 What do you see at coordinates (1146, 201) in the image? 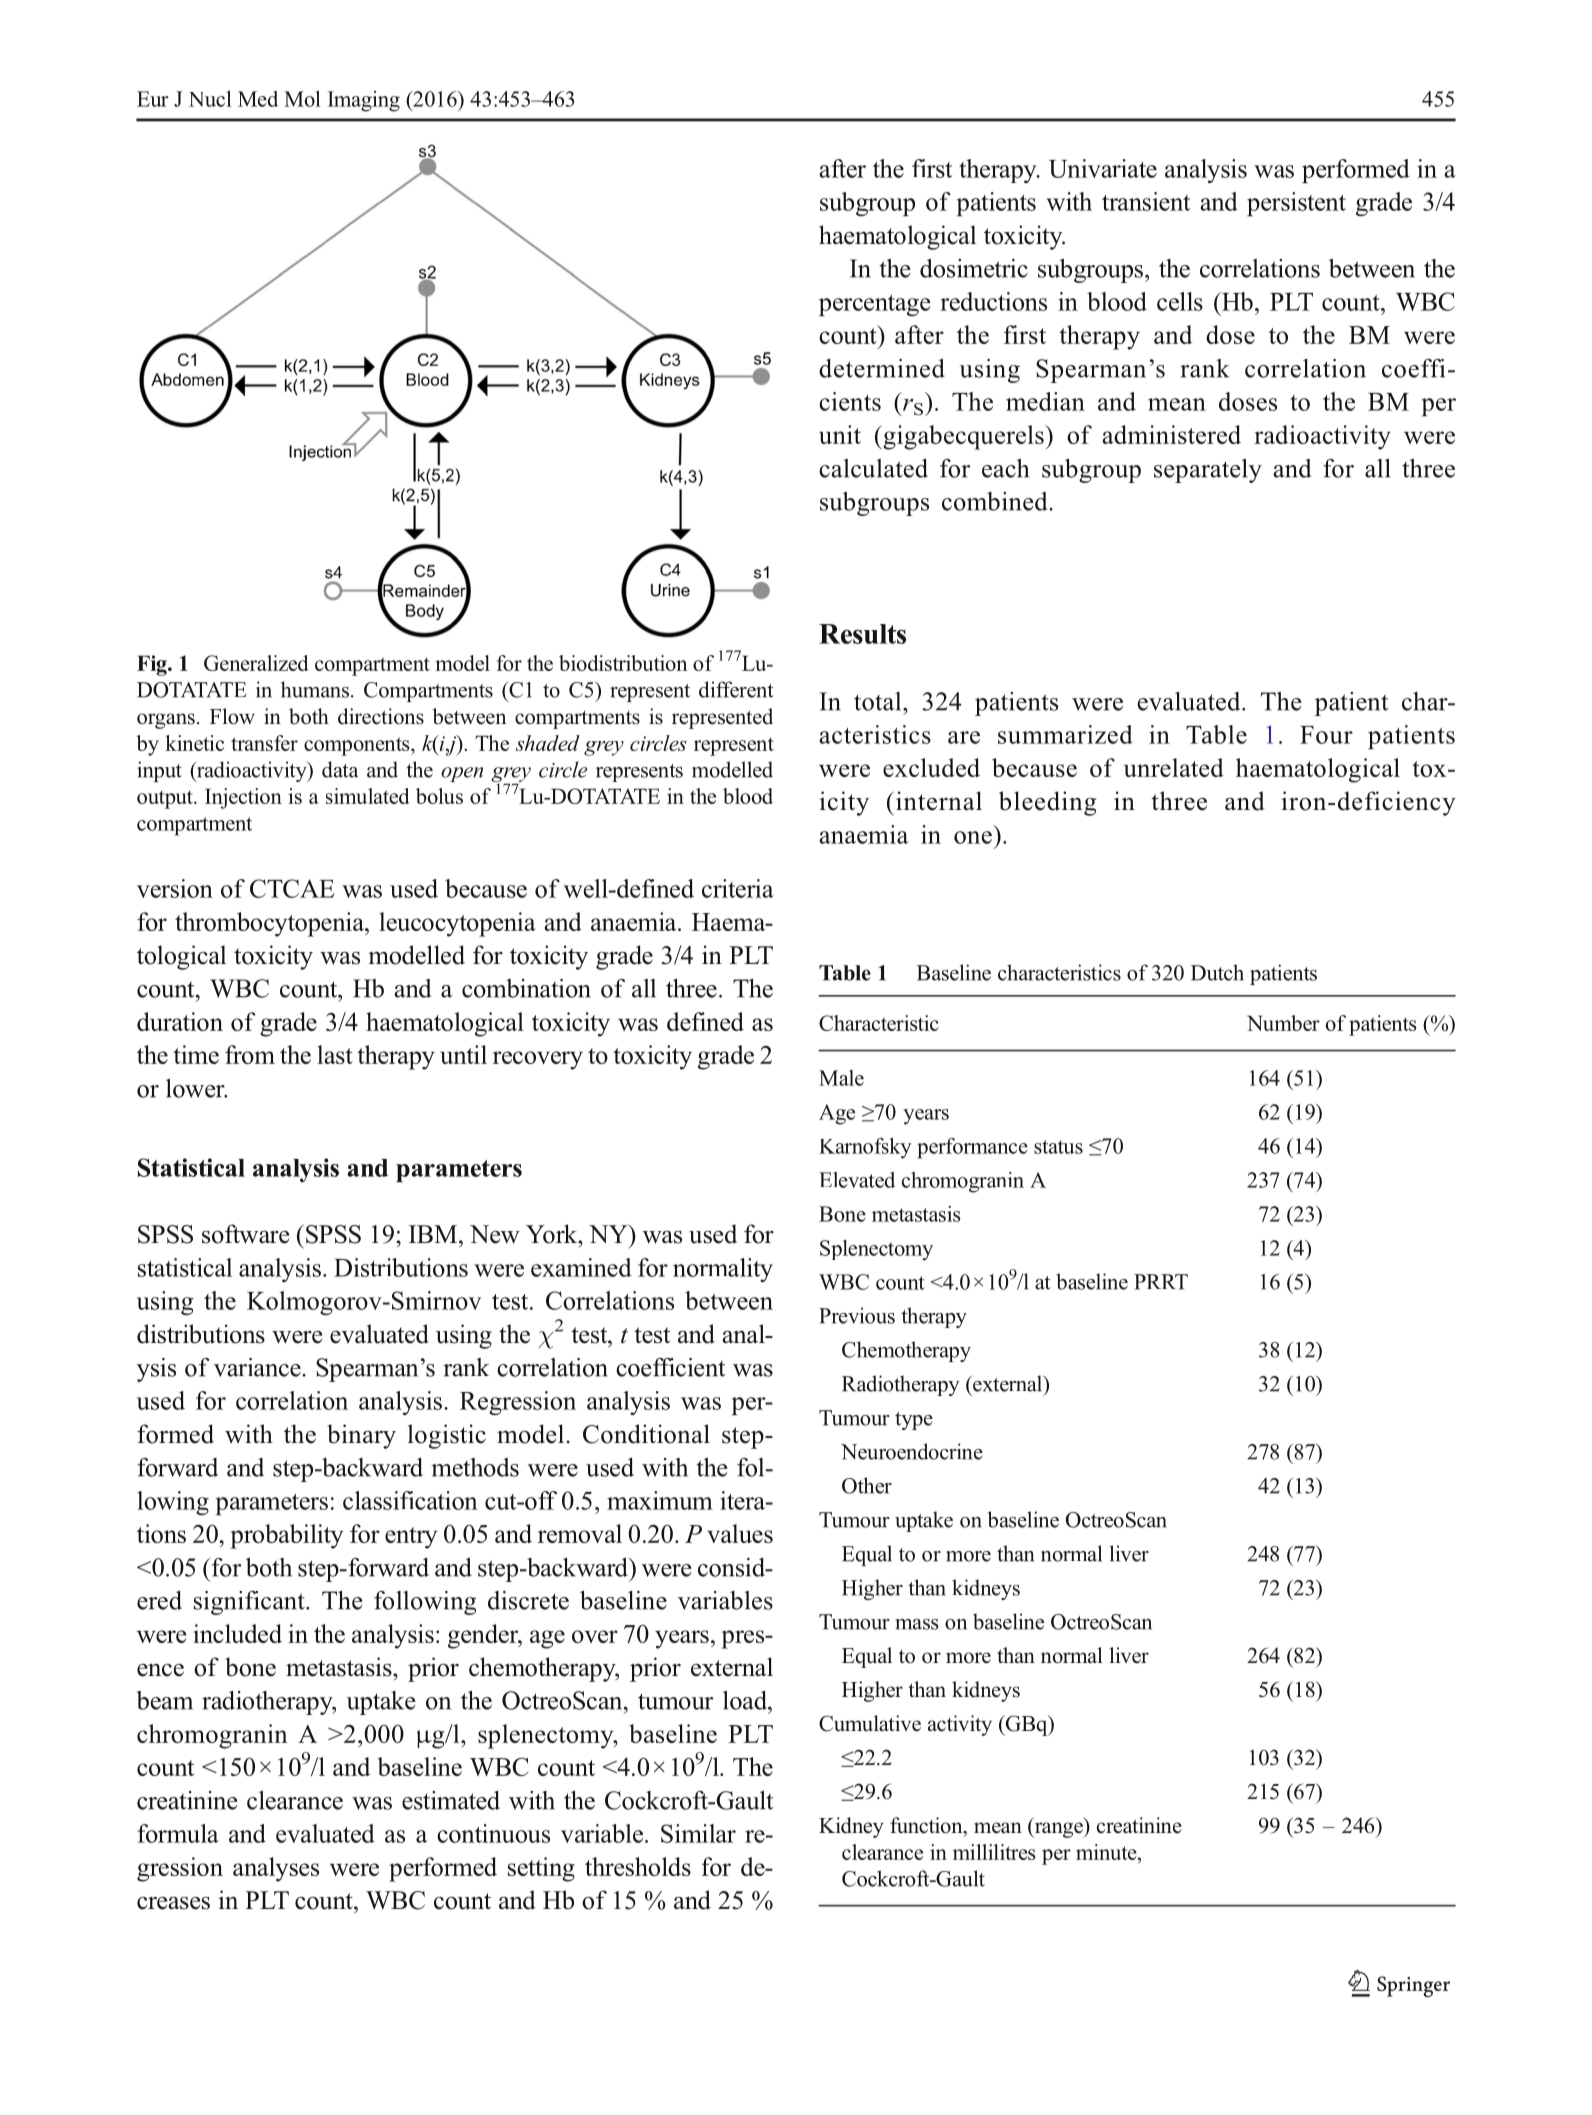
I see `transient` at bounding box center [1146, 201].
